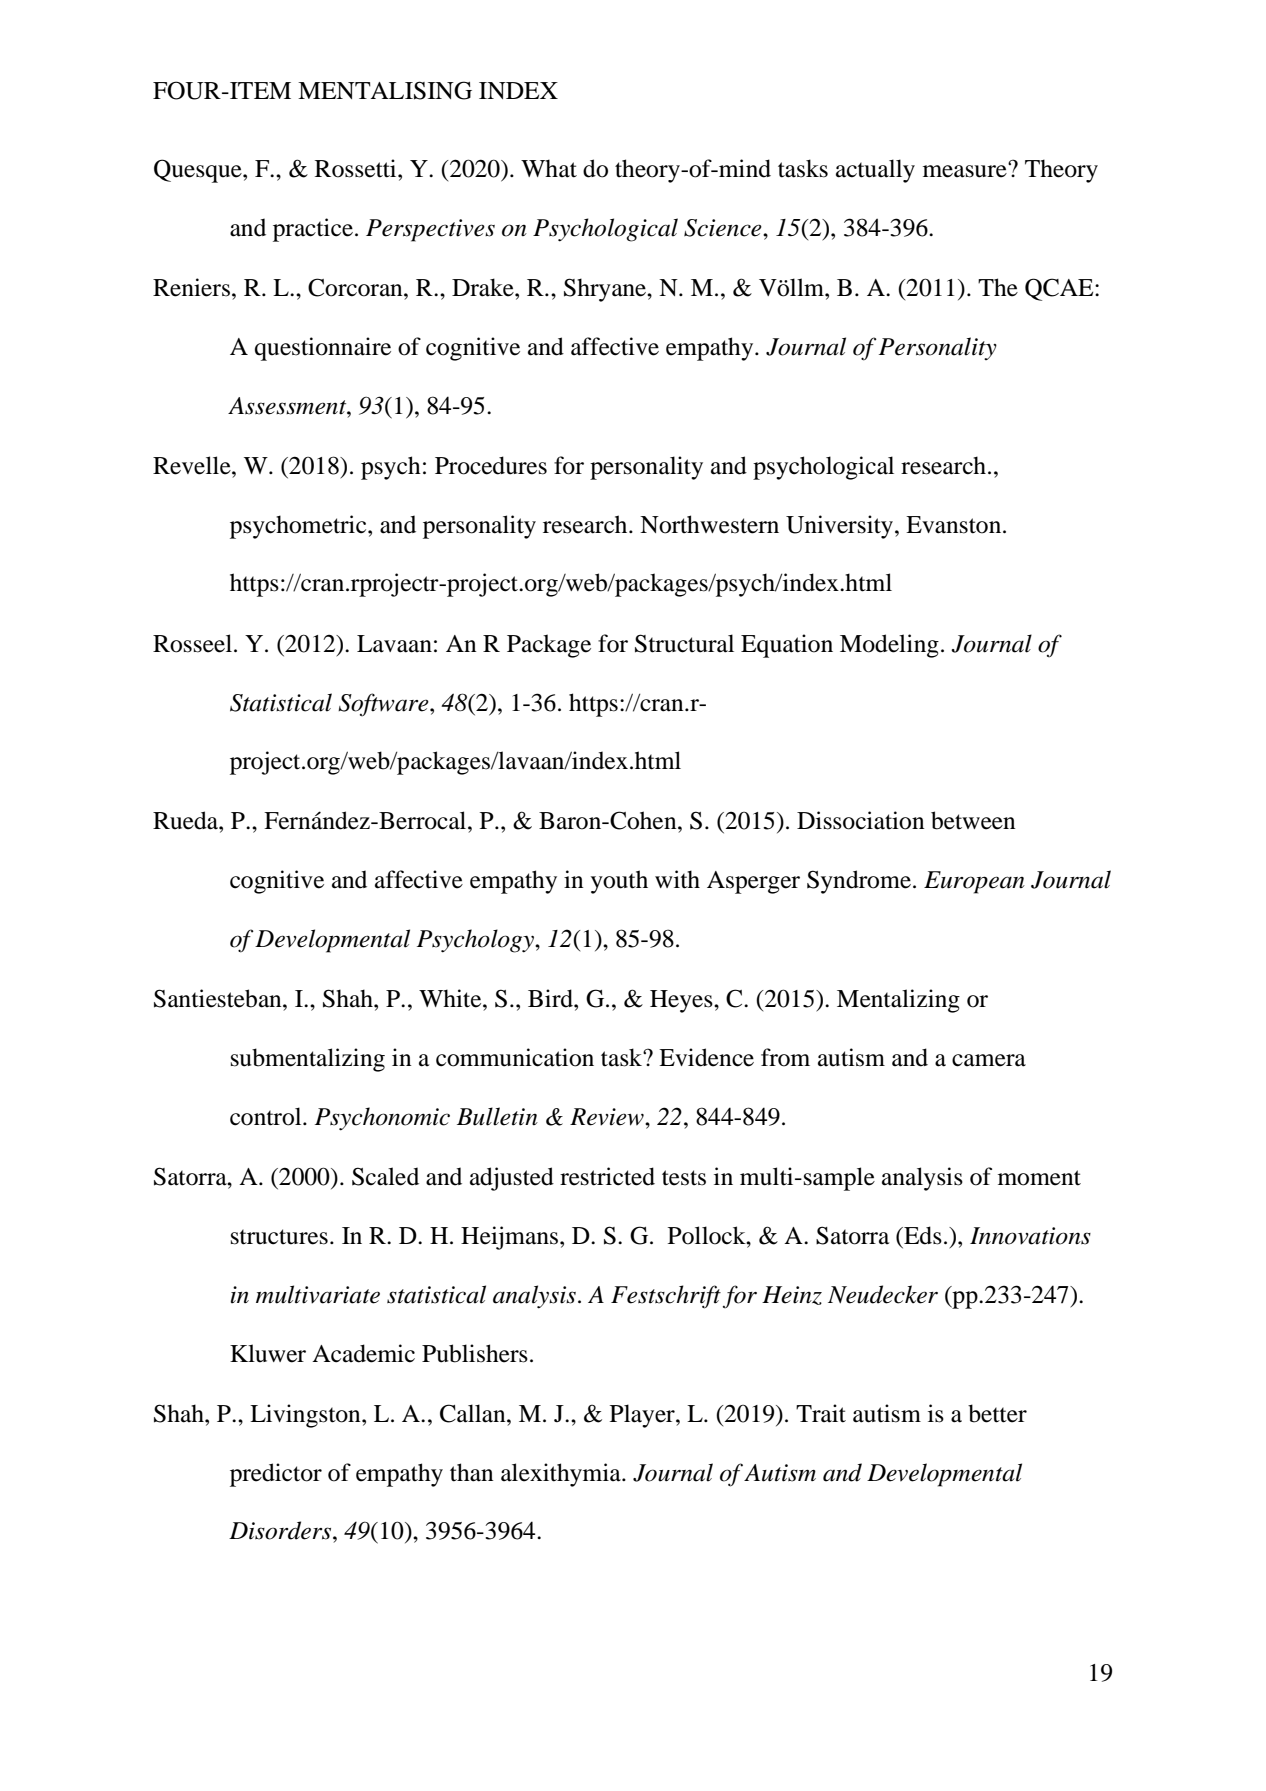 Image resolution: width=1266 pixels, height=1791 pixels. Describe the element at coordinates (384, 705) in the page. I see `Software` at that location.
